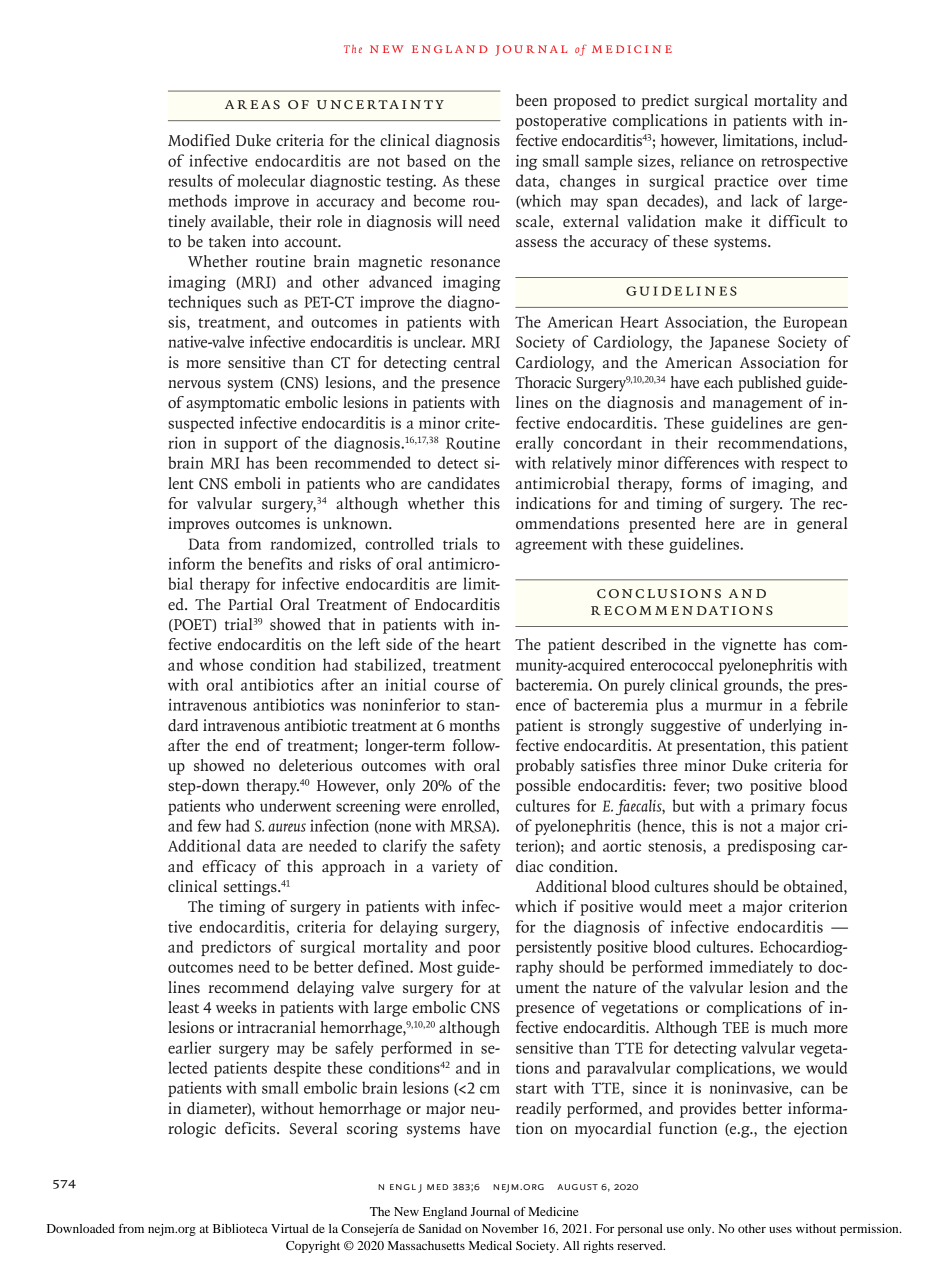 Image resolution: width=952 pixels, height=1270 pixels. I want to click on vignette, so click(749, 646).
